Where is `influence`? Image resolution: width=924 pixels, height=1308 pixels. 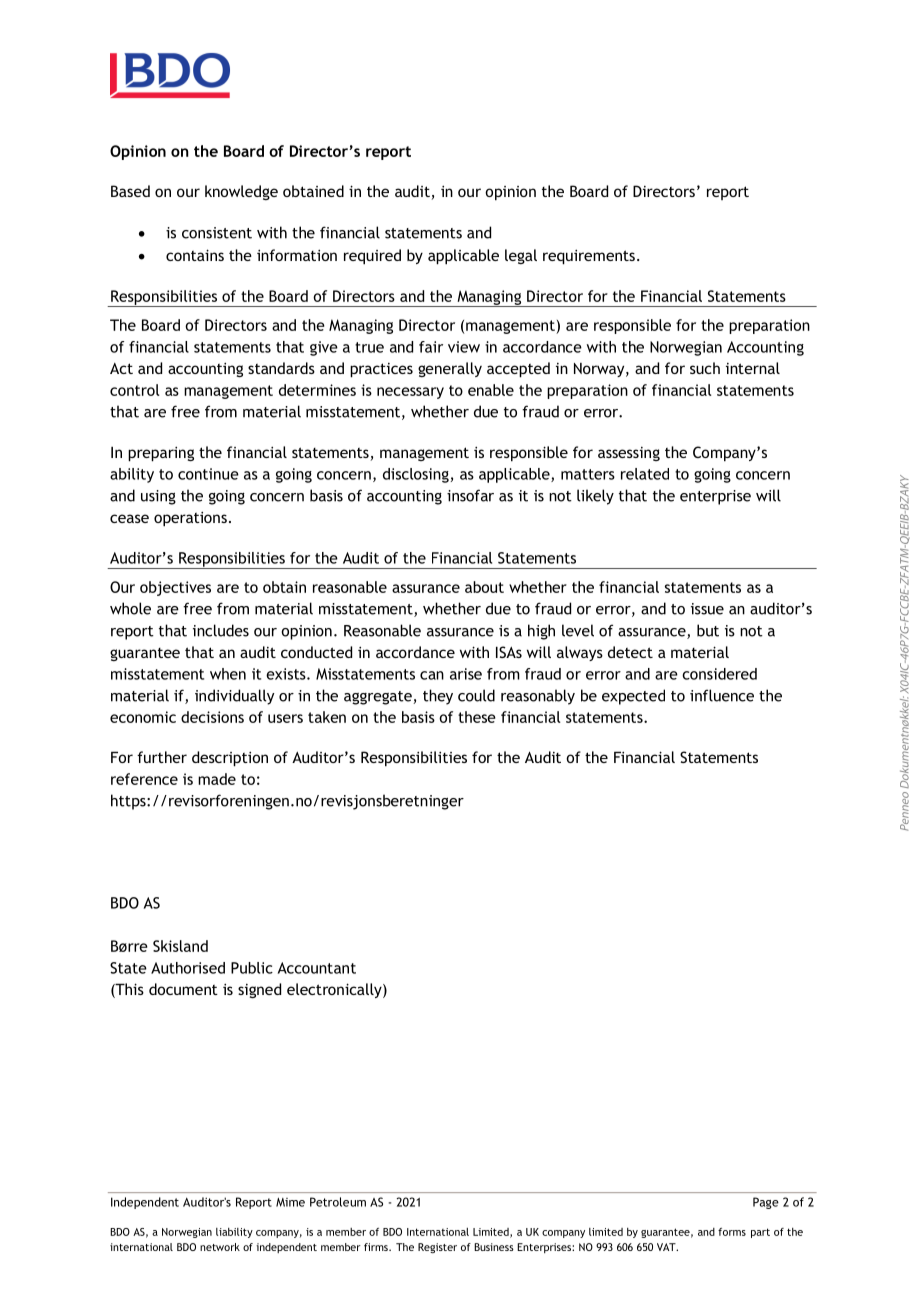
influence is located at coordinates (722, 695).
